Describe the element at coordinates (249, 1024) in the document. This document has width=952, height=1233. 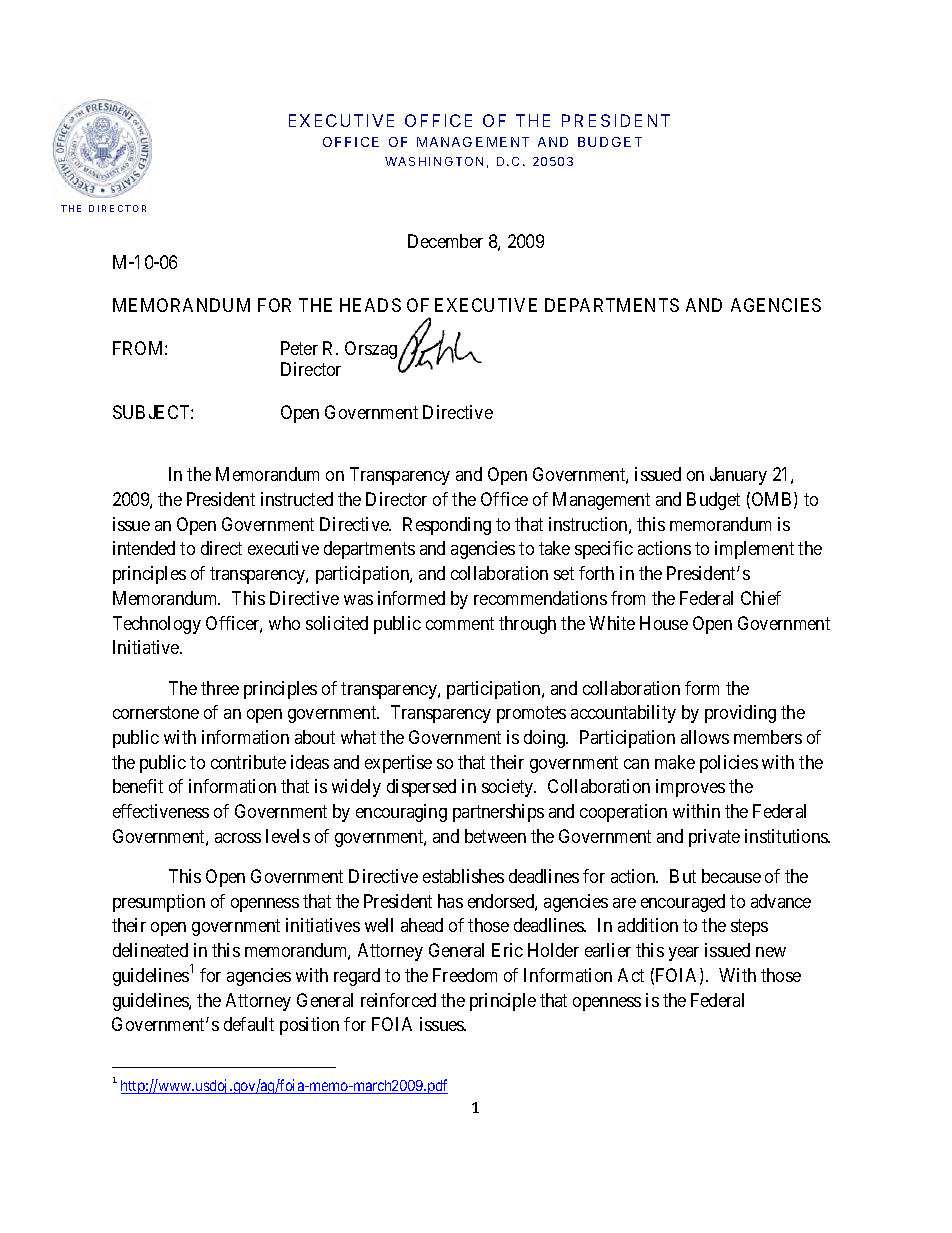
I see `default` at that location.
